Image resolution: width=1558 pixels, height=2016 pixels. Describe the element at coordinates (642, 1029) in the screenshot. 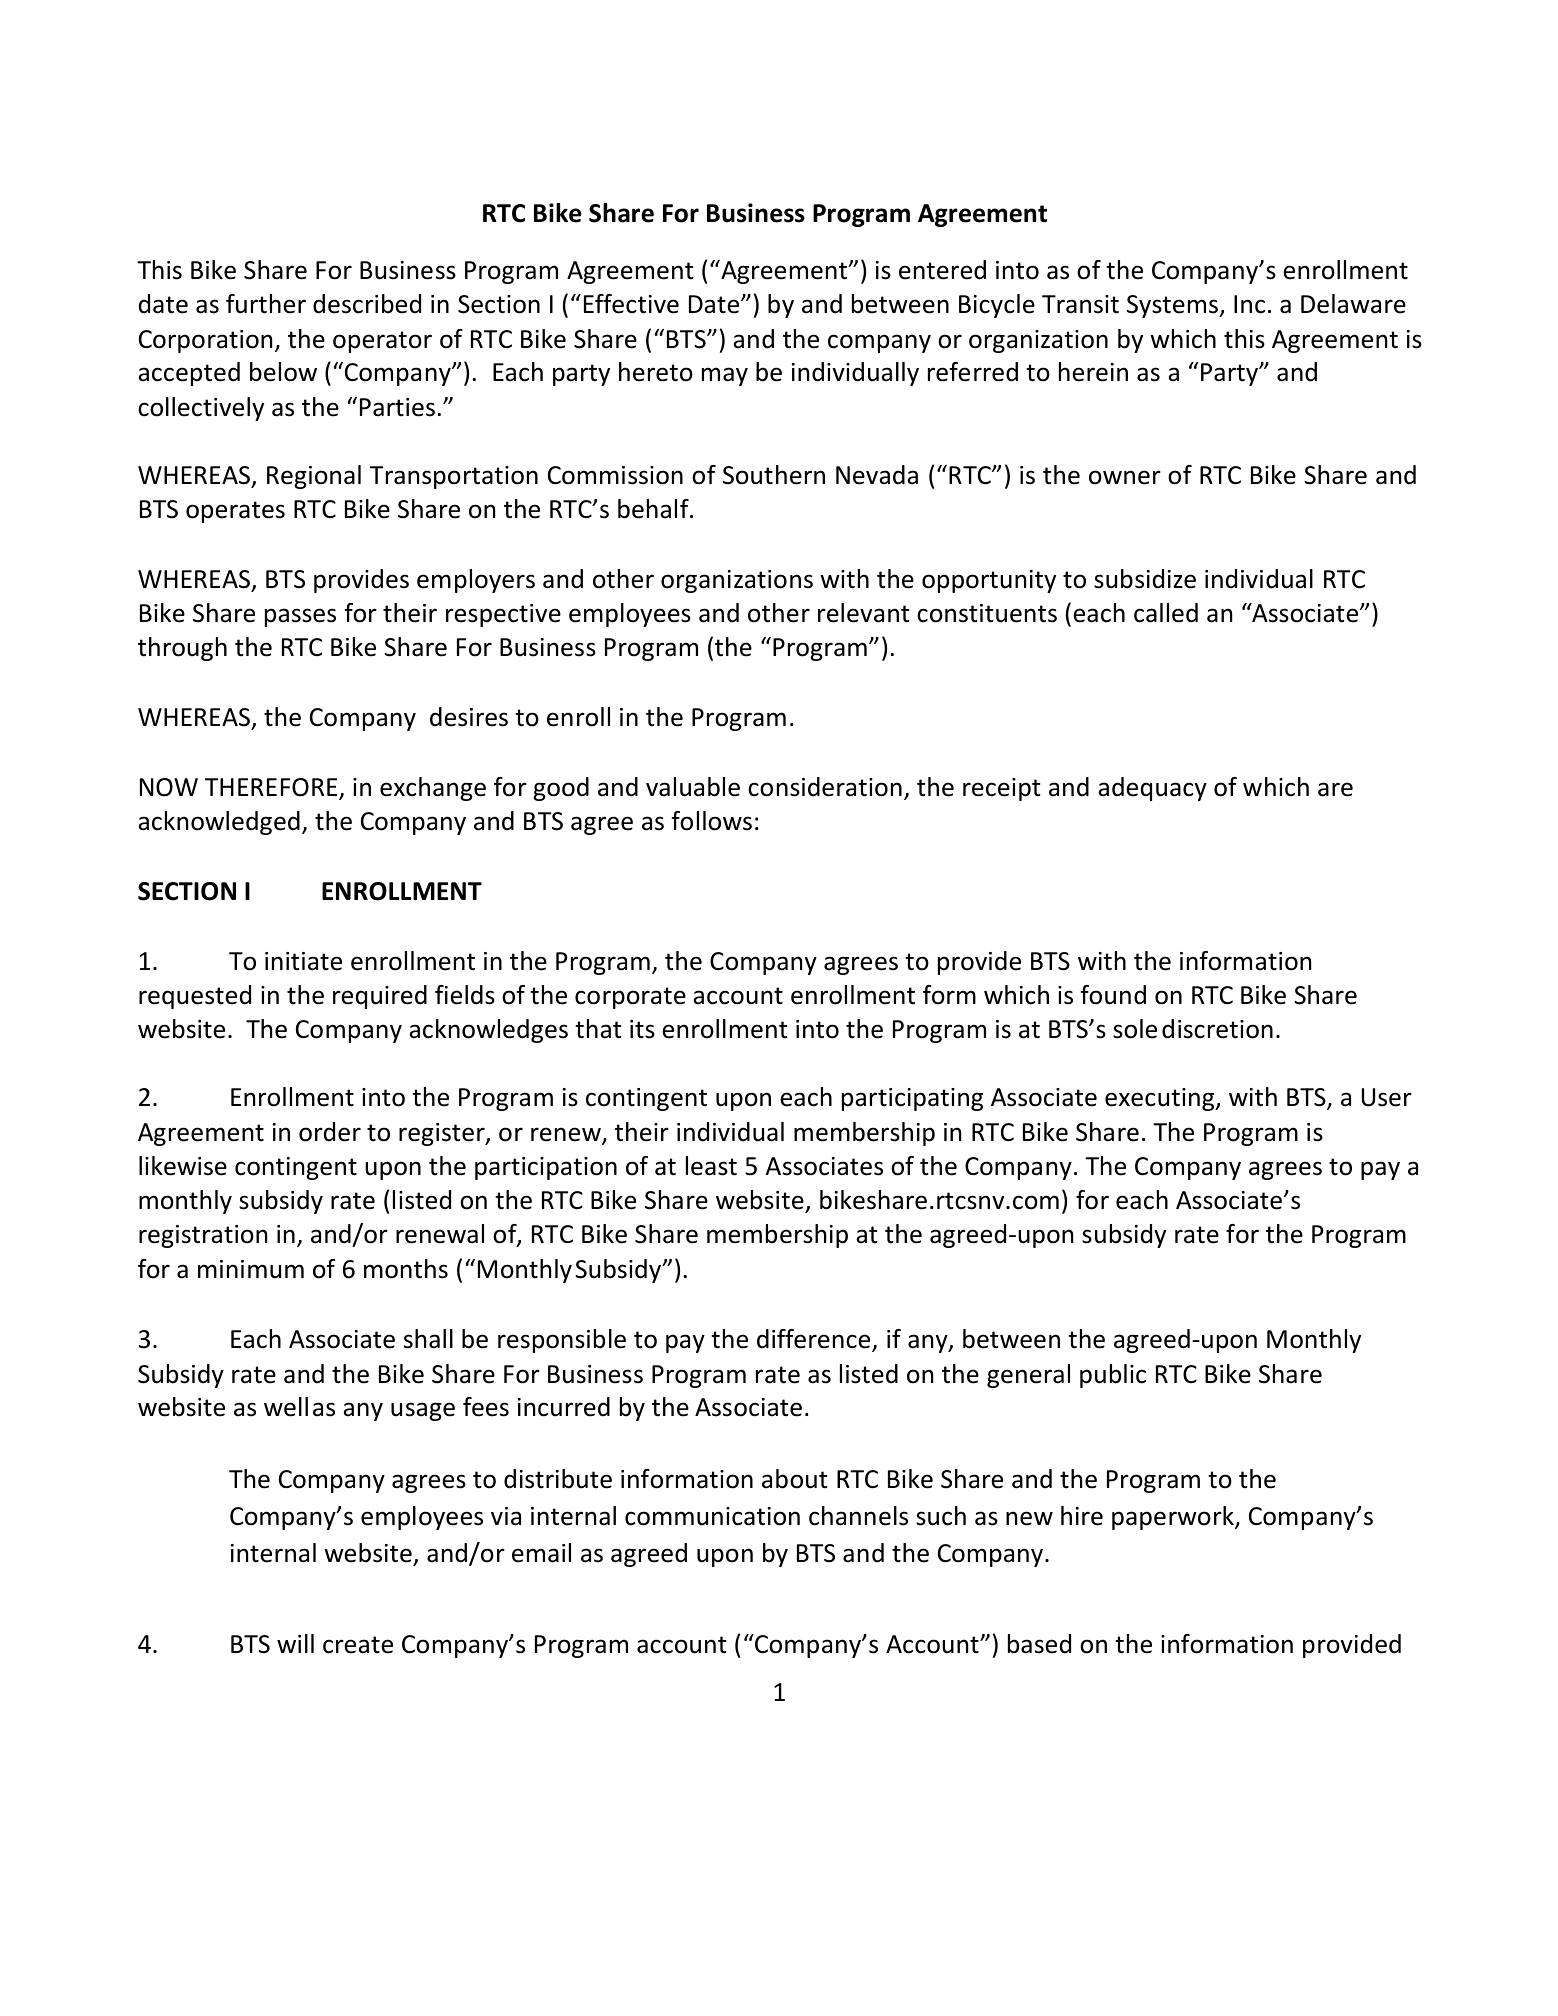

I see `its` at that location.
